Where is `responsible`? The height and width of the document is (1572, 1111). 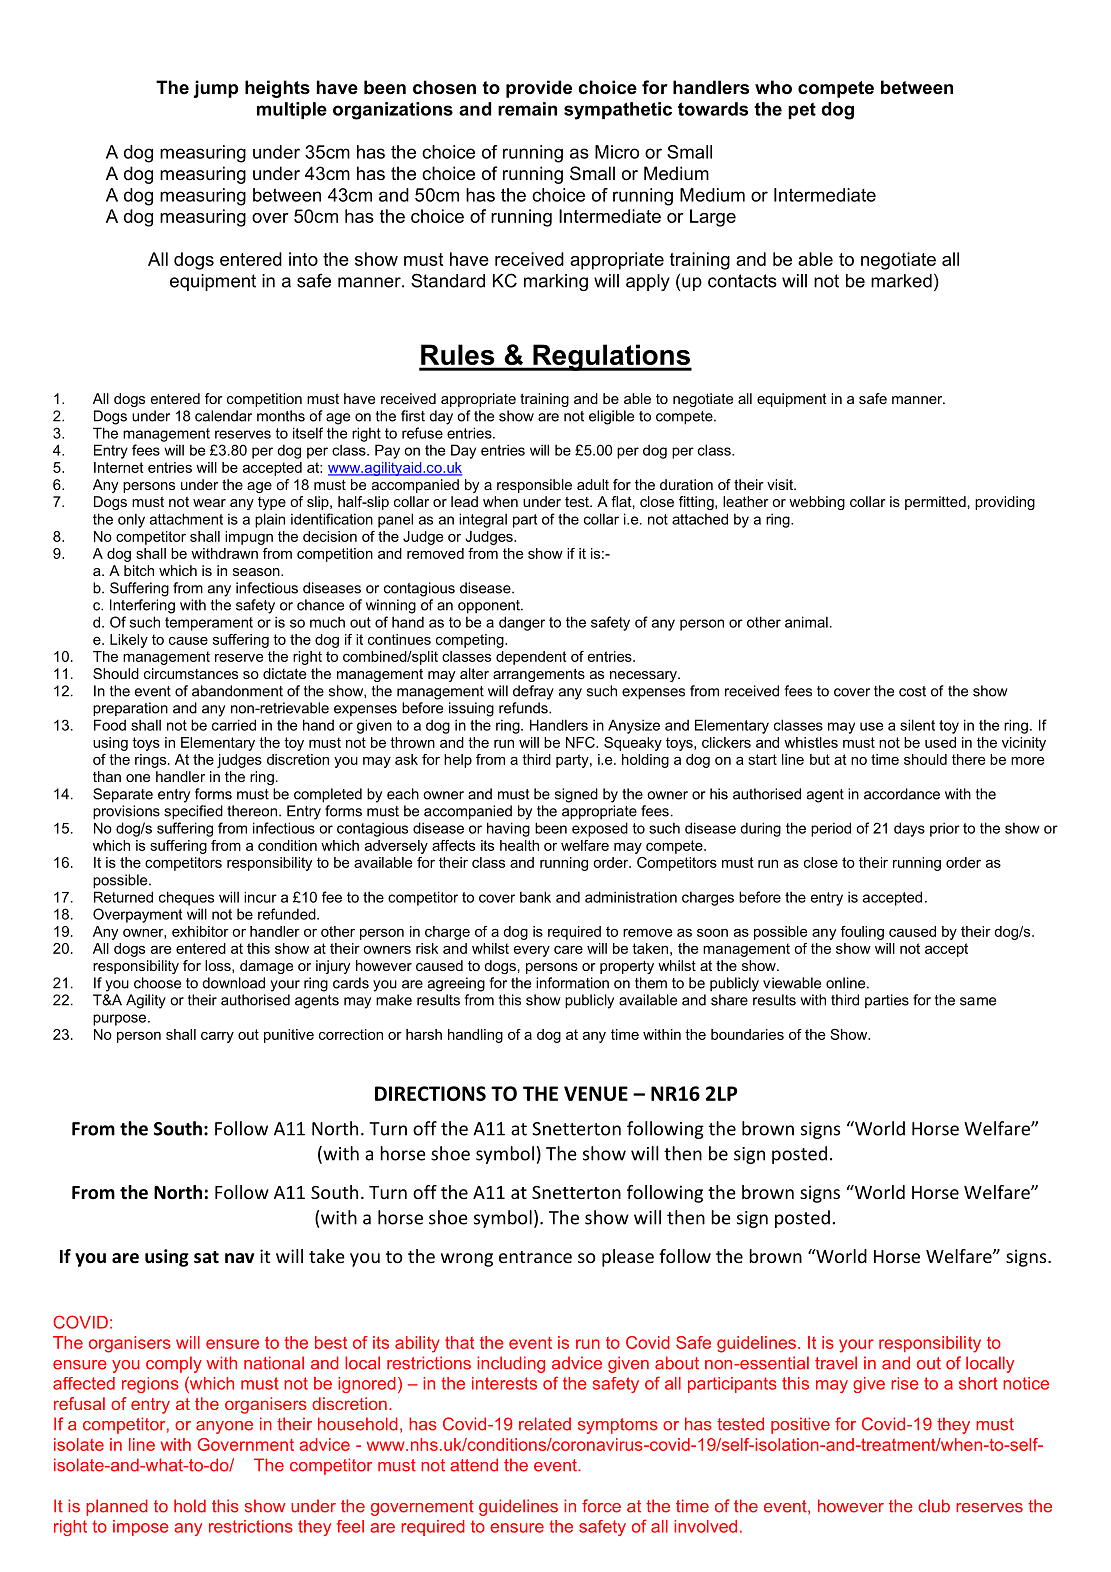
responsible is located at coordinates (534, 486).
